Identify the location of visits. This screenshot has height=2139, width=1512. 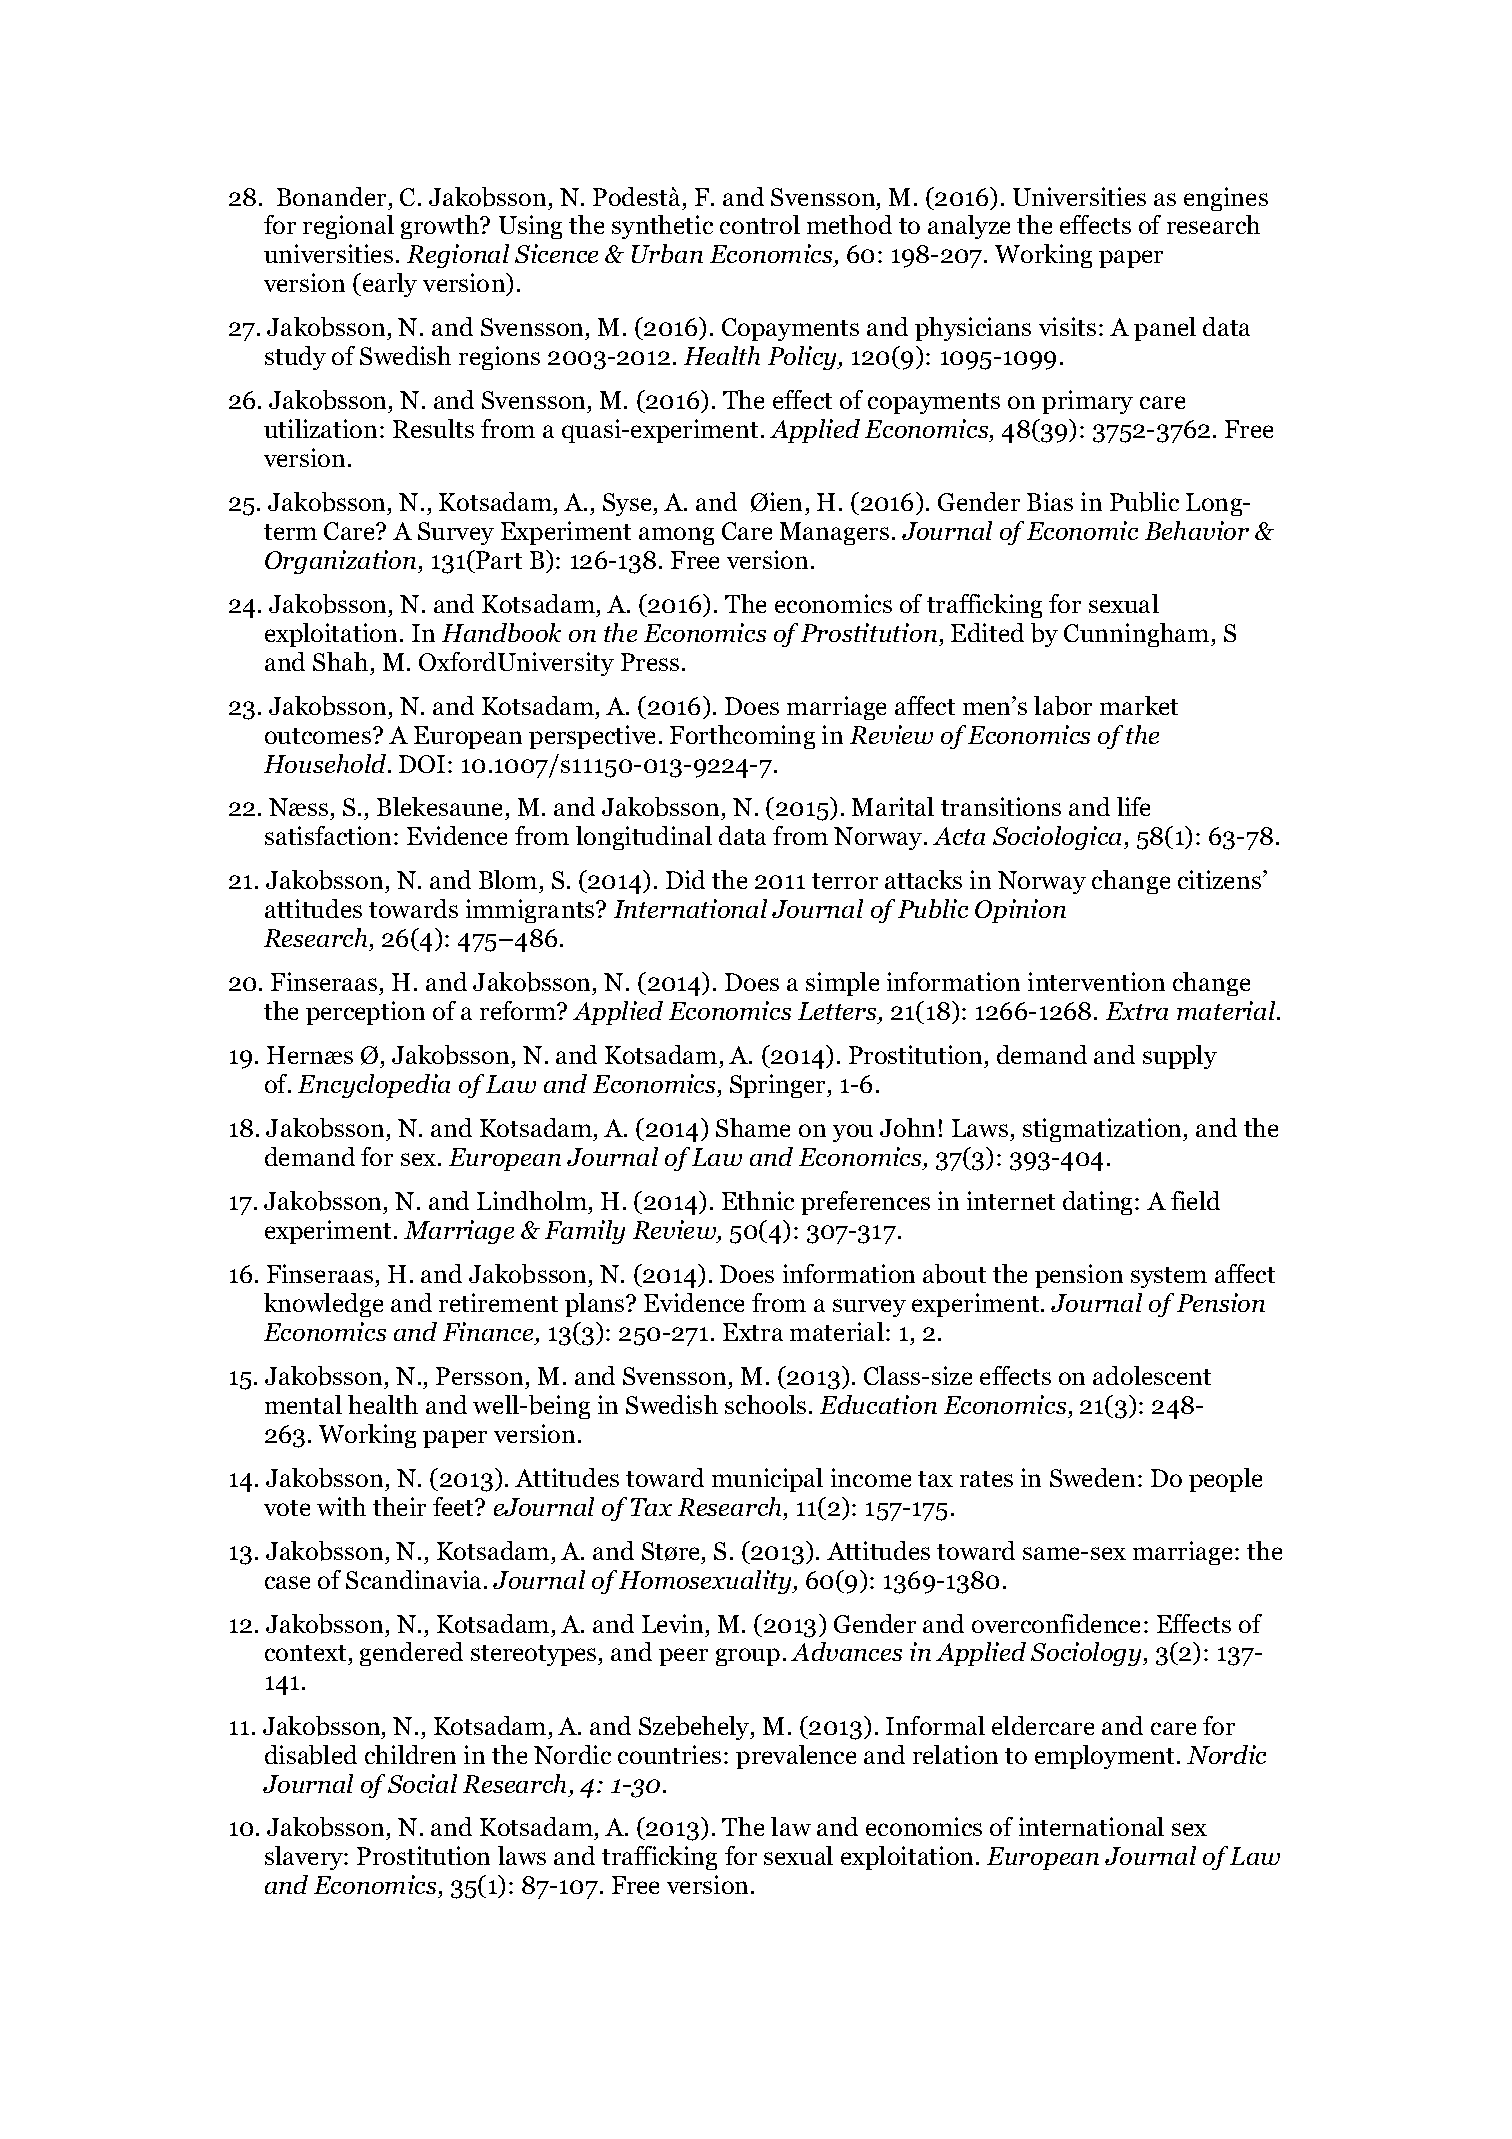
(1067, 326).
